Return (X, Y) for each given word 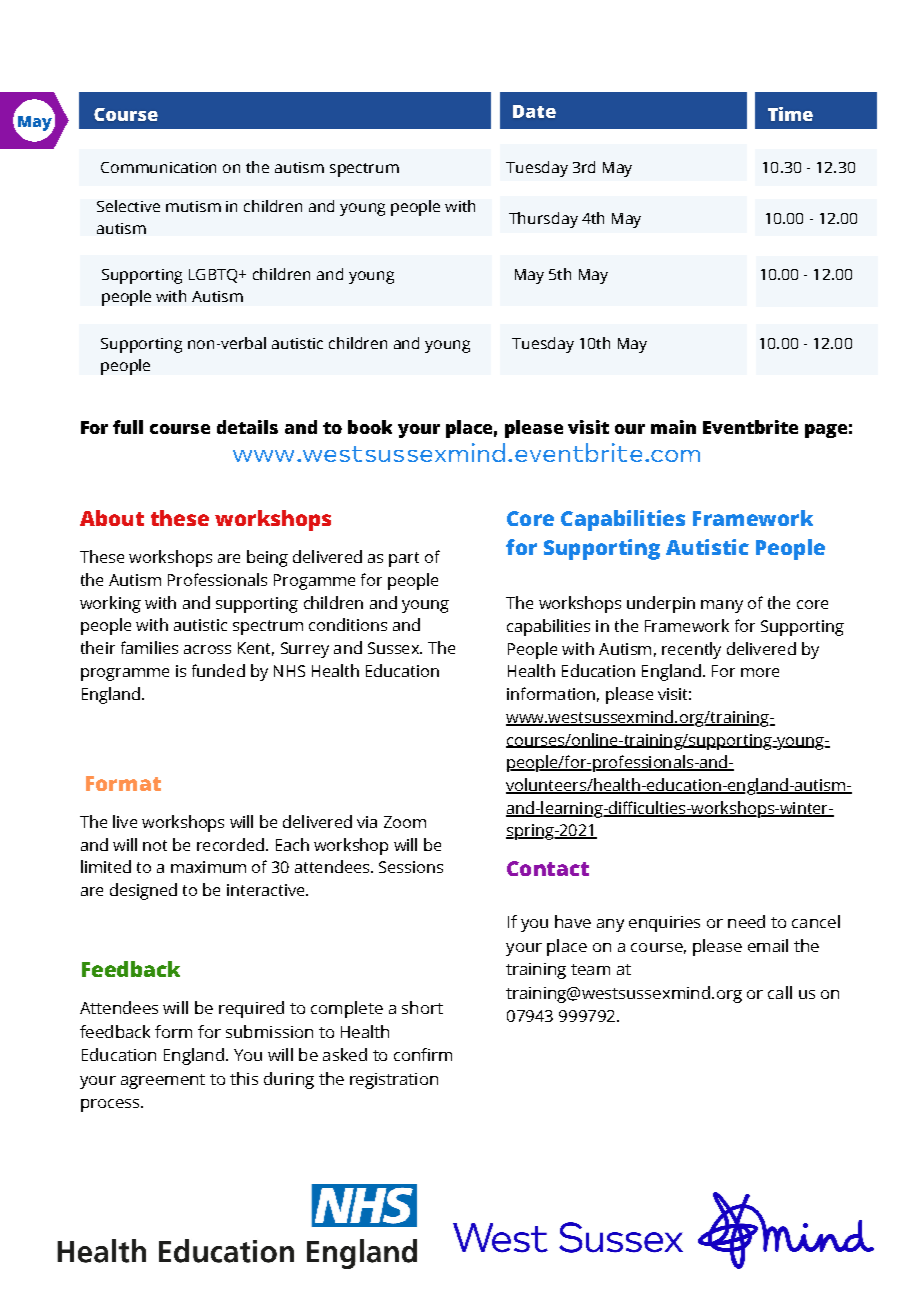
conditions (348, 624)
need (746, 921)
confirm (423, 1054)
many (722, 606)
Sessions (411, 867)
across (207, 649)
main (673, 427)
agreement (163, 1081)
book (370, 427)
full (128, 427)
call (780, 992)
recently (691, 650)
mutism (193, 206)
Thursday (543, 220)
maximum (208, 867)
